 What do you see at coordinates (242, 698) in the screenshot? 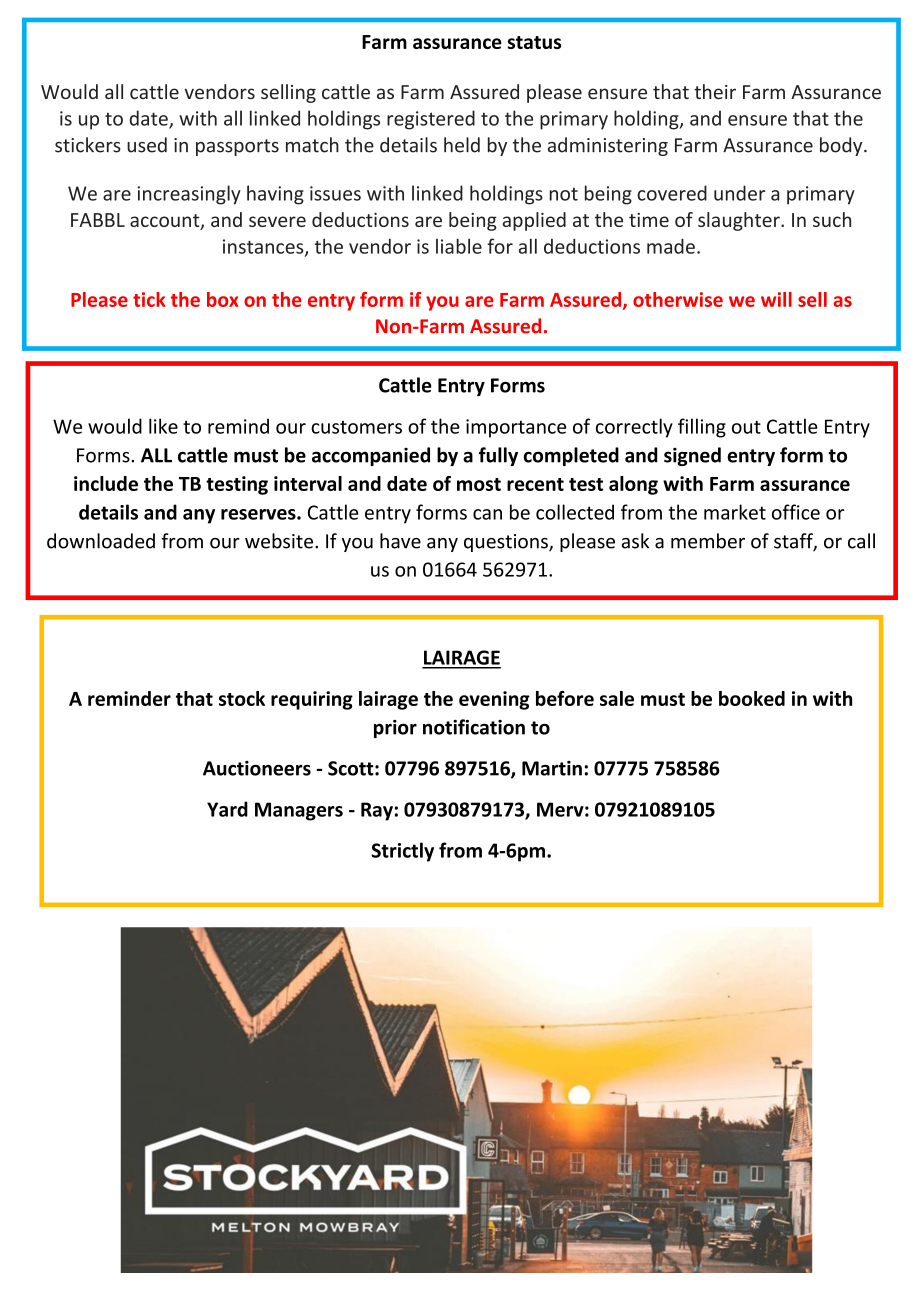
I see `stock` at bounding box center [242, 698].
